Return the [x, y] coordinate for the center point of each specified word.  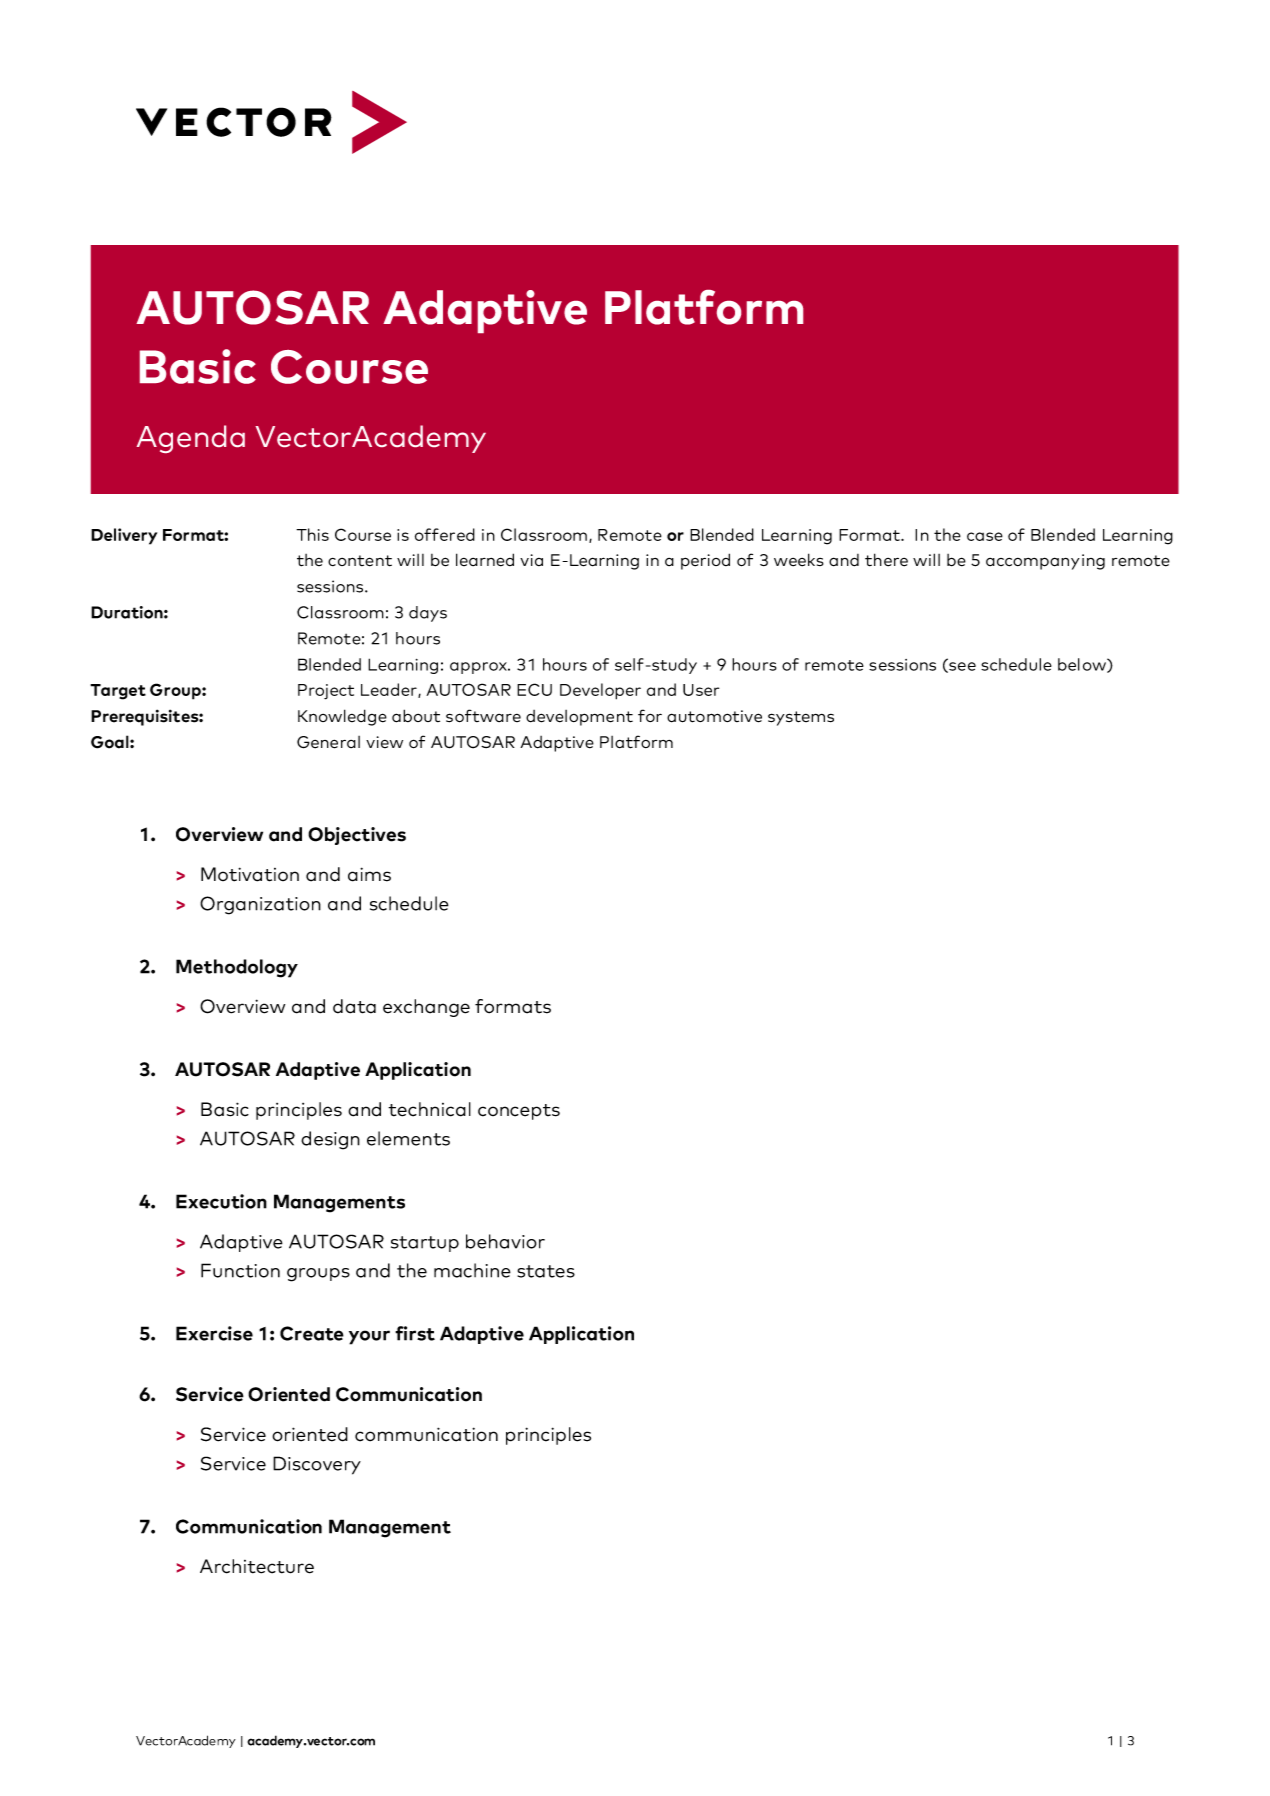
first [415, 1333]
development [579, 718]
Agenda [191, 439]
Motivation [250, 874]
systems [801, 718]
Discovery [317, 1465]
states [546, 1271]
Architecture [257, 1566]
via [531, 560]
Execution [221, 1201]
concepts [519, 1112]
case [985, 536]
